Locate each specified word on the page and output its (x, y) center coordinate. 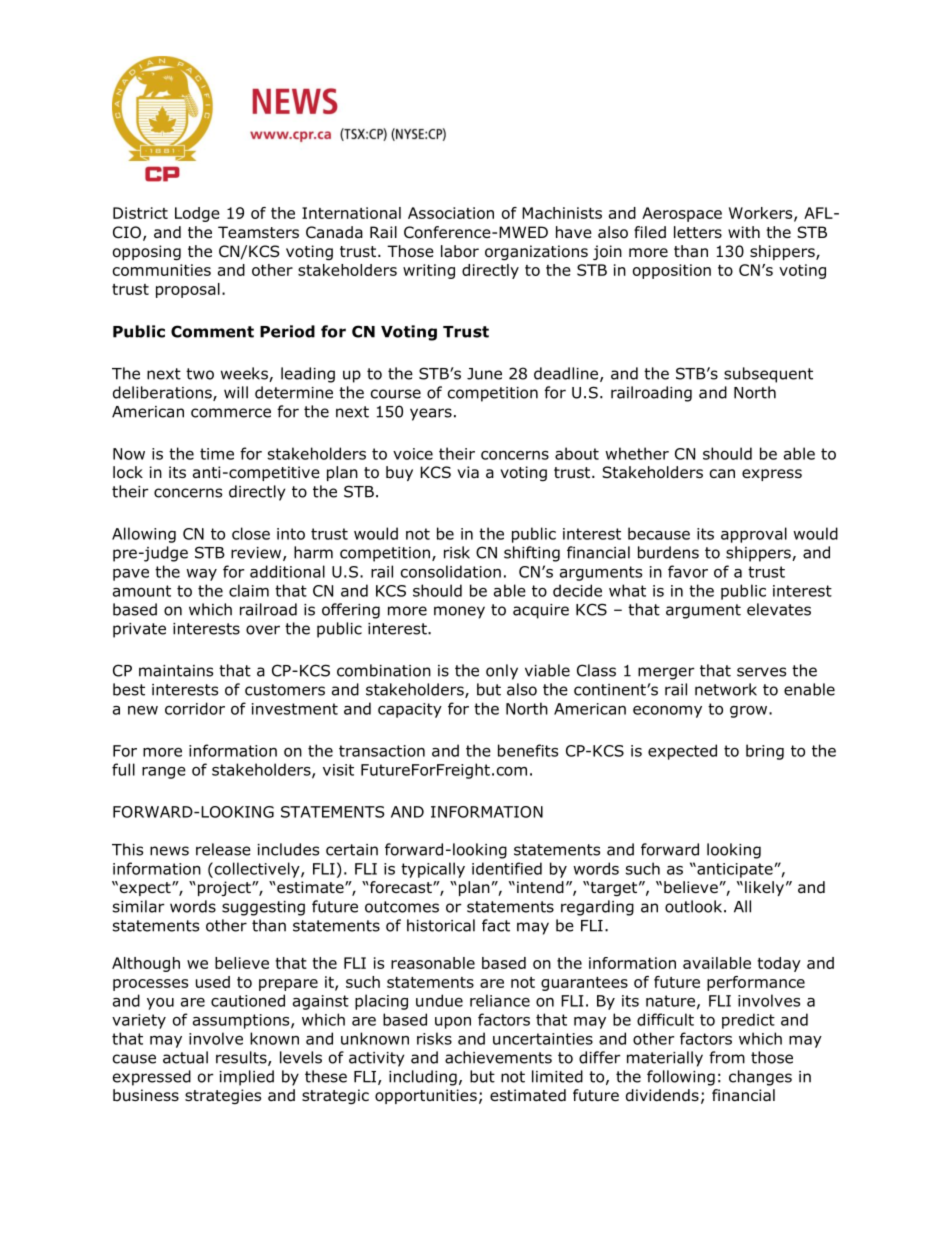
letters (698, 232)
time (217, 454)
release (223, 849)
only (502, 672)
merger (666, 673)
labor (460, 251)
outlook (693, 906)
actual (185, 1057)
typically (433, 870)
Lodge (197, 214)
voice (413, 454)
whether (637, 453)
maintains (176, 671)
